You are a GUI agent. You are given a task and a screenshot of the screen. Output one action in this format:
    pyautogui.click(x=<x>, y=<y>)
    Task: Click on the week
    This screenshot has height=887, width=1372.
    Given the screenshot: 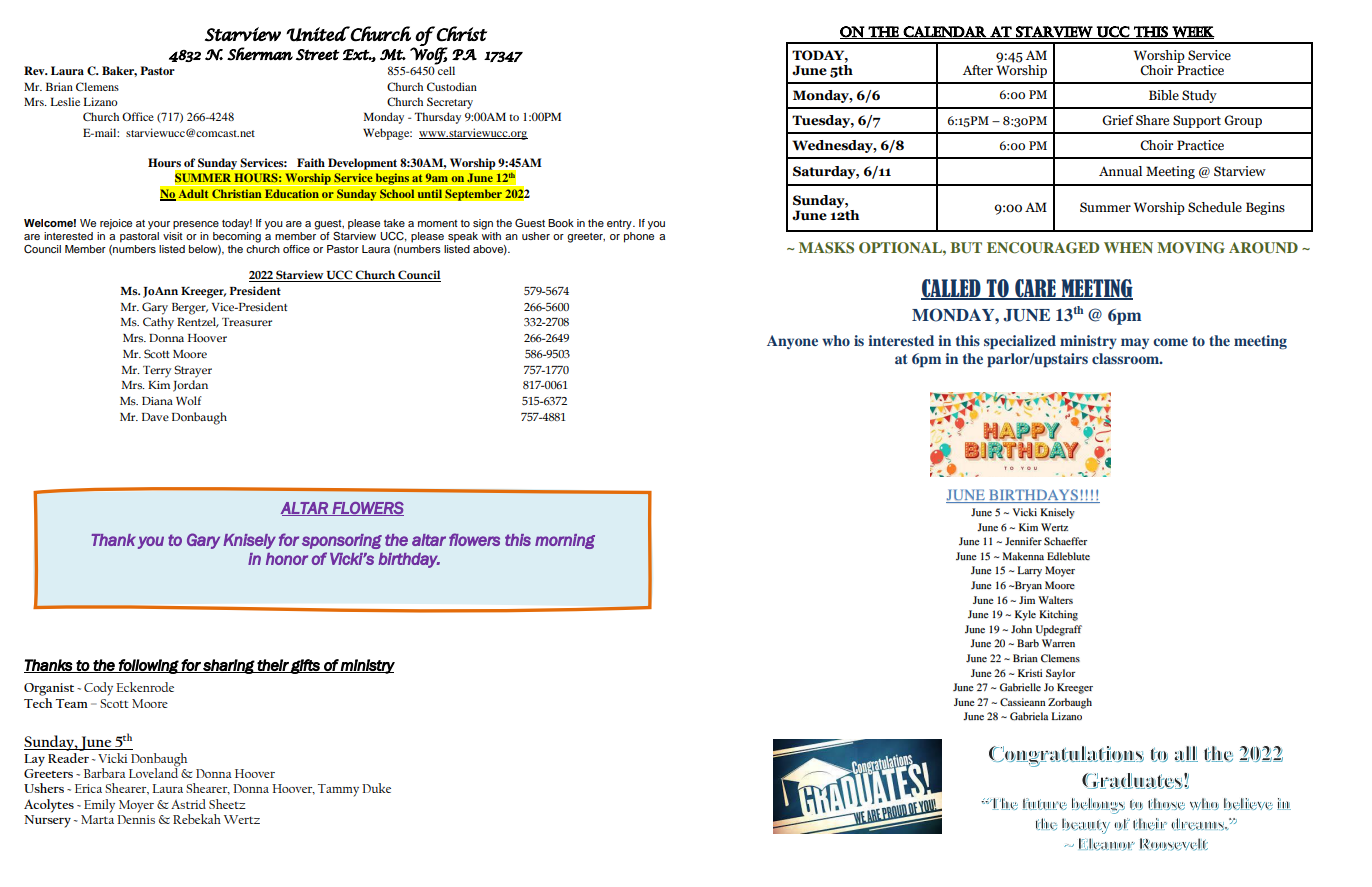 What is the action you would take?
    pyautogui.click(x=1192, y=32)
